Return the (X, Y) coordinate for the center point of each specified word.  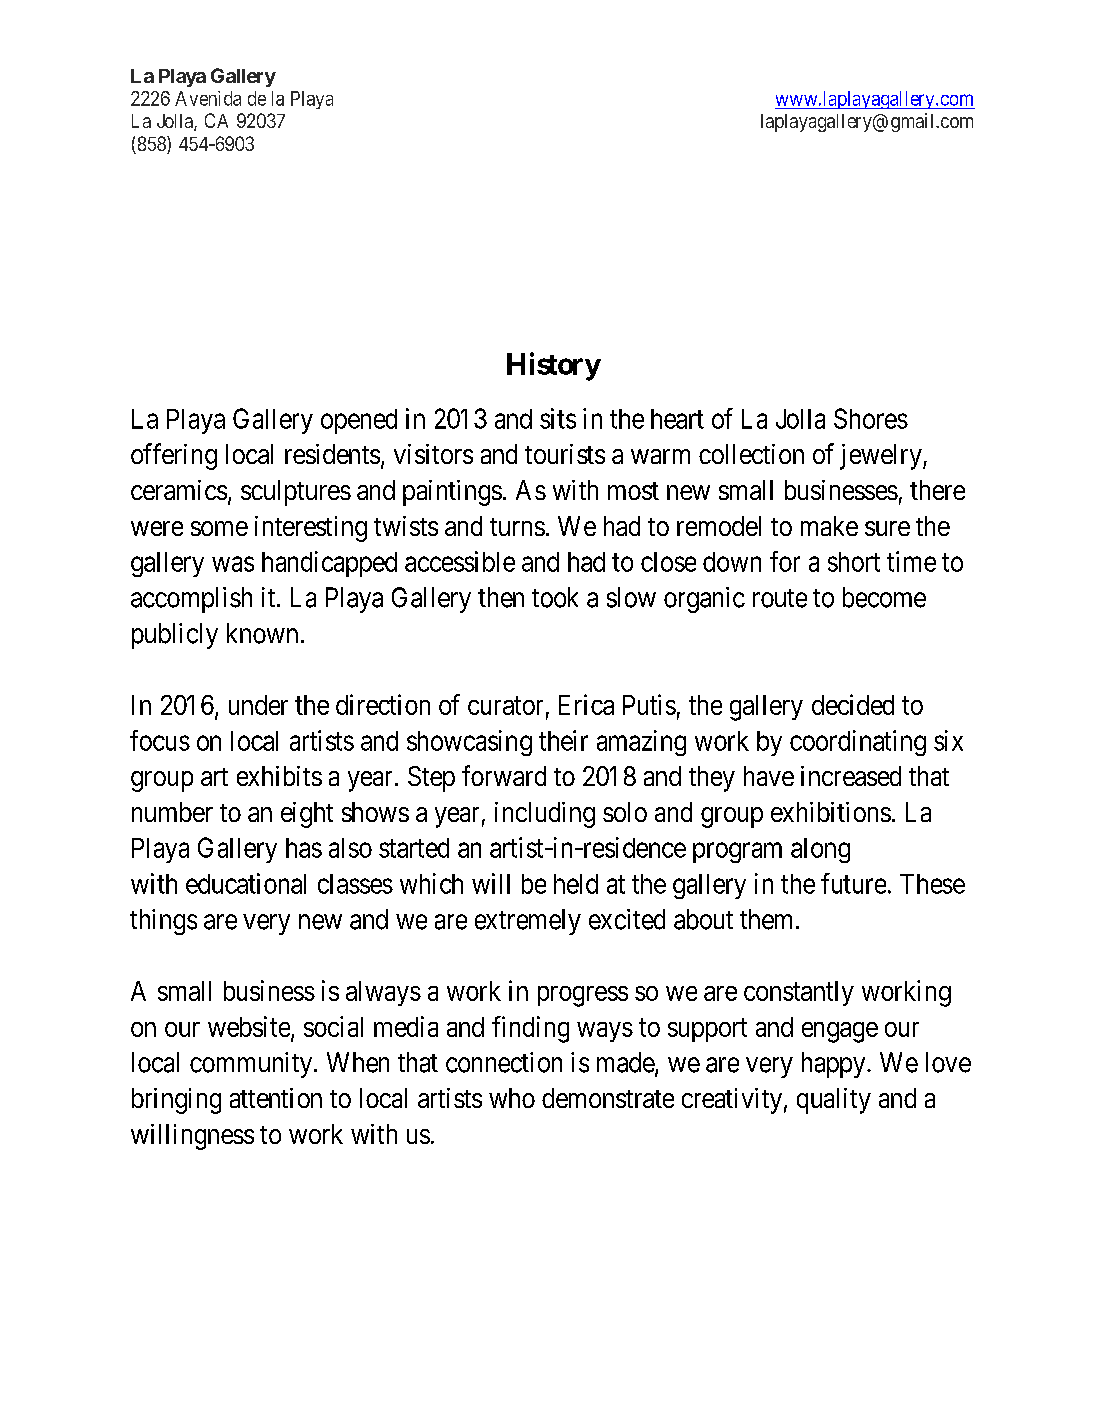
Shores (871, 418)
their (563, 740)
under (258, 705)
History (554, 366)
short (854, 562)
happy (835, 1065)
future (853, 883)
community (252, 1065)
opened (359, 421)
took (555, 597)
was (233, 564)
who (512, 1098)
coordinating (858, 743)
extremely (528, 922)
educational (246, 883)
